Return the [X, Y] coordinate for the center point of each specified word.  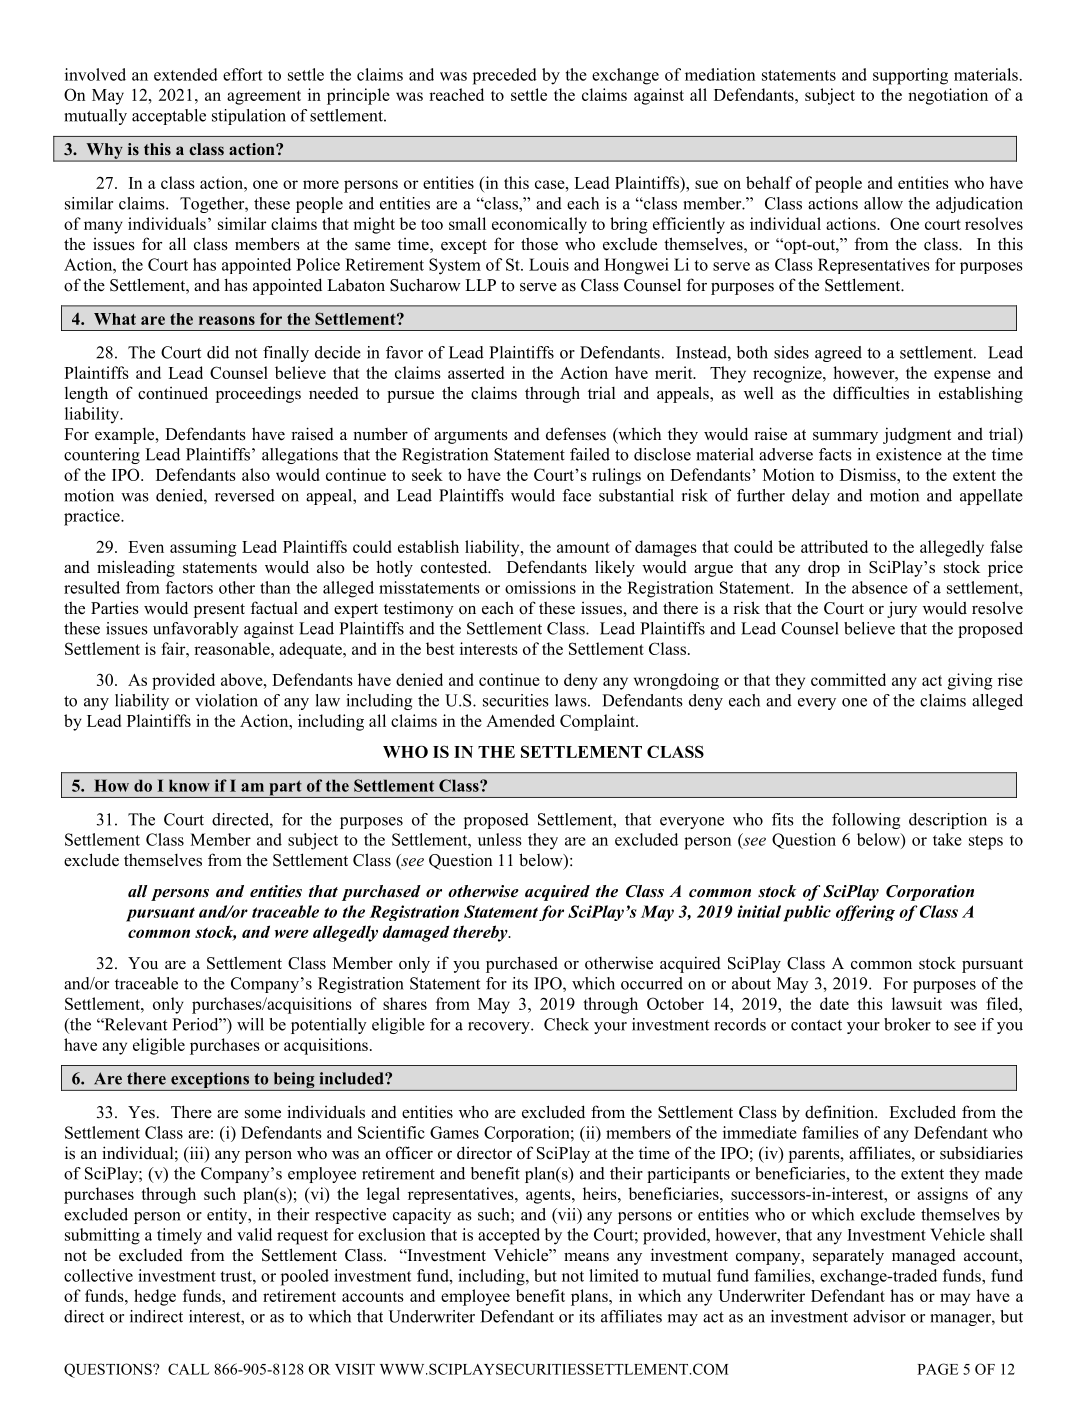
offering [865, 913]
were [292, 933]
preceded [505, 76]
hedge [155, 1297]
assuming [203, 548]
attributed [834, 546]
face [576, 495]
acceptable [169, 117]
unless [500, 839]
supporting [910, 76]
